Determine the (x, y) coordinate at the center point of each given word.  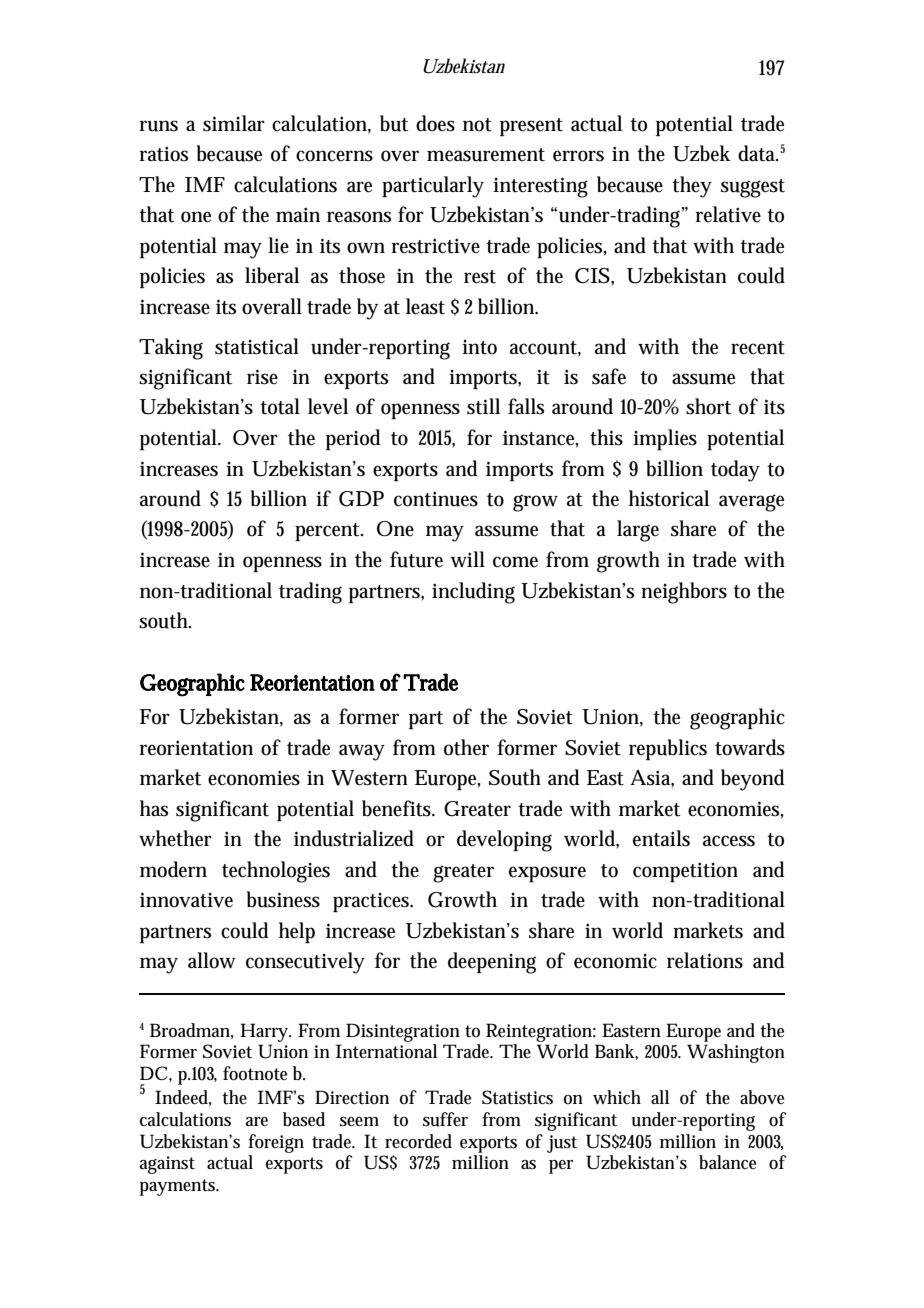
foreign (276, 1143)
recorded (418, 1141)
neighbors (684, 593)
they (692, 187)
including (473, 593)
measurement (486, 155)
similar (234, 123)
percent (329, 532)
